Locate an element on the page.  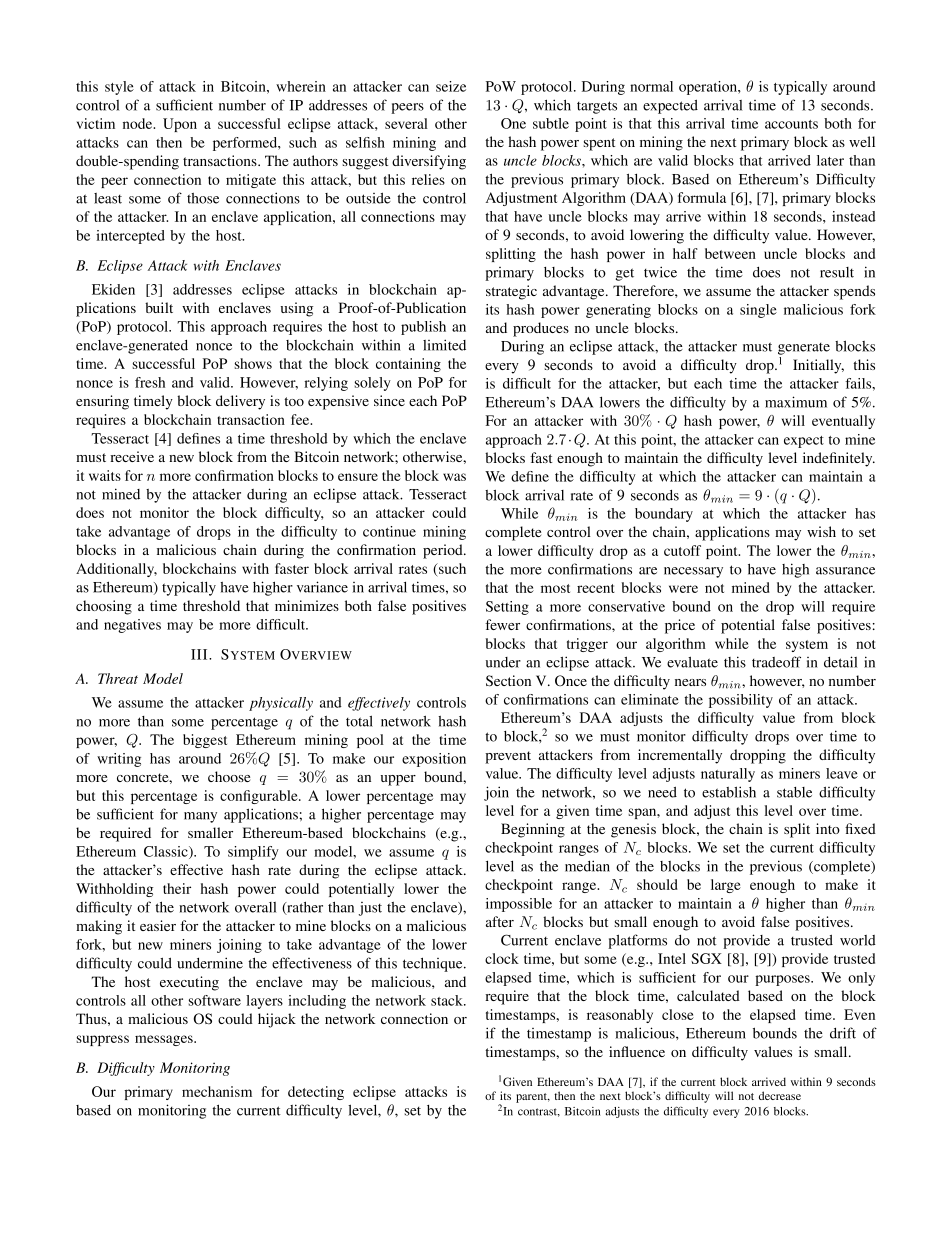
negatives is located at coordinates (132, 626).
